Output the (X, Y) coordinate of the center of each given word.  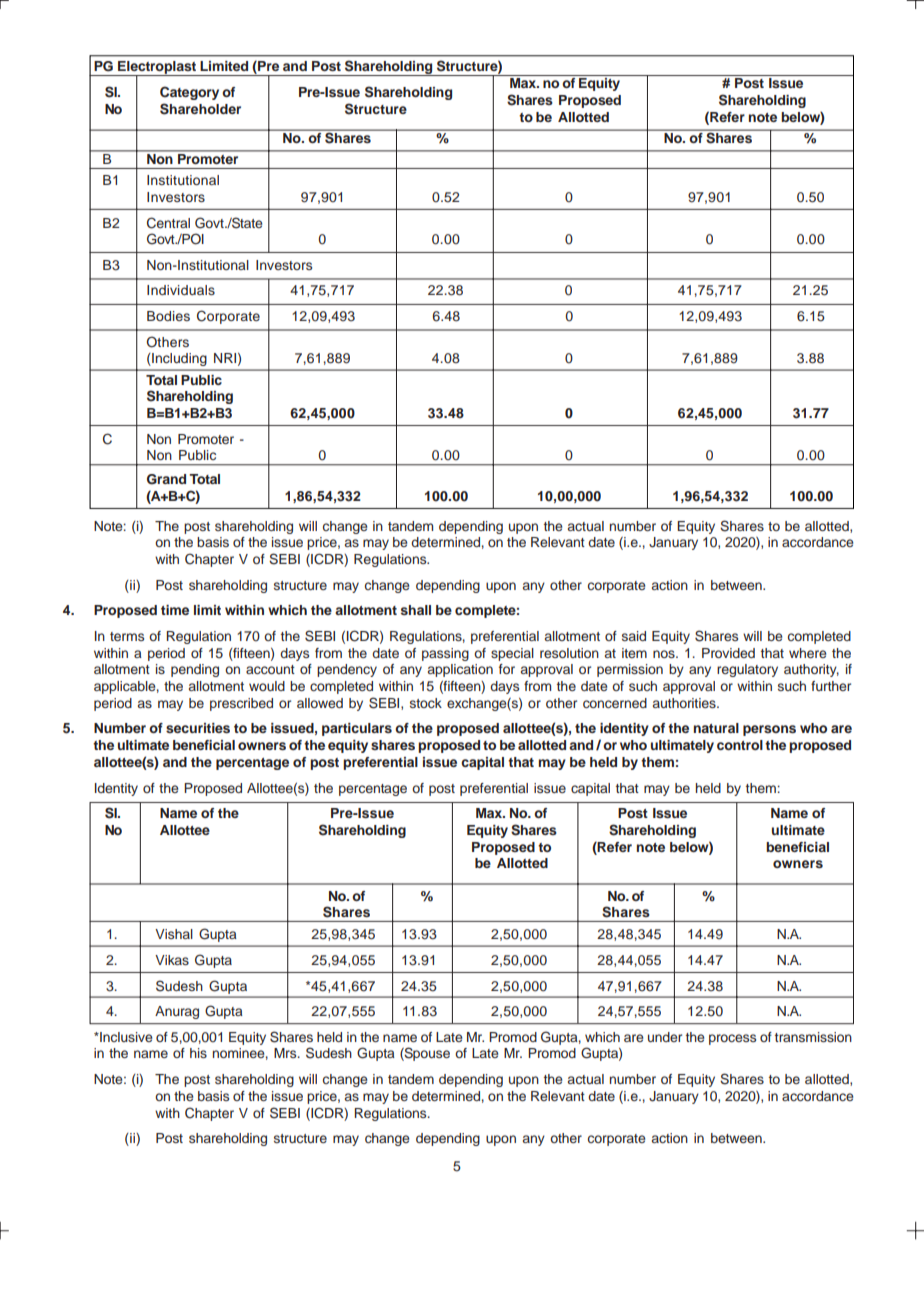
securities (198, 728)
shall (416, 610)
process (732, 1039)
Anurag (177, 1012)
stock (426, 703)
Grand (166, 479)
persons (769, 730)
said (634, 636)
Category (189, 93)
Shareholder (200, 109)
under (665, 1037)
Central (168, 223)
